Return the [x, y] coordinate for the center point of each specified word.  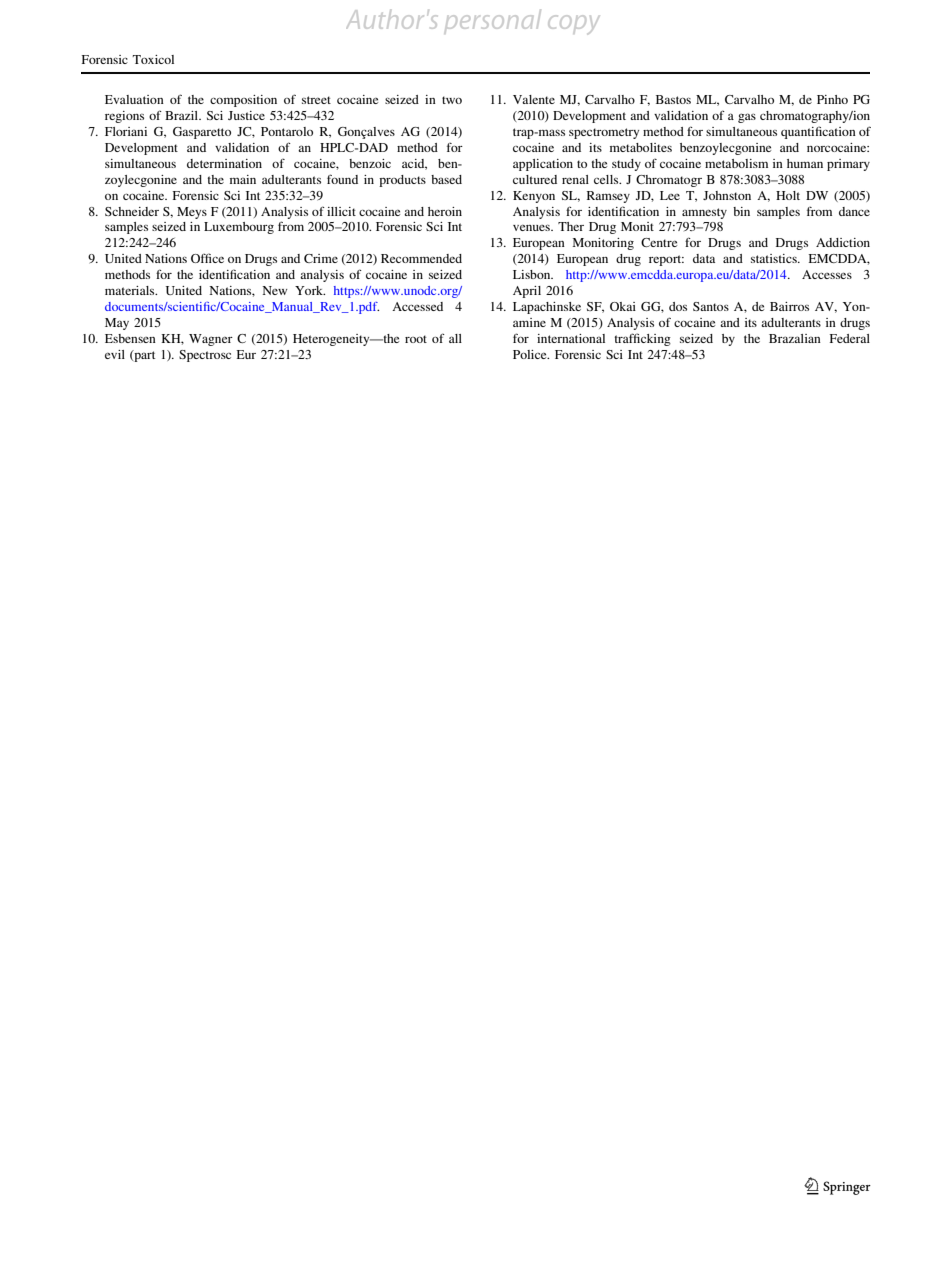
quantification [818, 132]
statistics [775, 258]
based [446, 179]
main [243, 179]
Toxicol [153, 59]
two [452, 100]
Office [207, 258]
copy [573, 24]
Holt [788, 195]
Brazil [183, 115]
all [455, 338]
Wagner [211, 340]
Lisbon [533, 274]
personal [493, 20]
